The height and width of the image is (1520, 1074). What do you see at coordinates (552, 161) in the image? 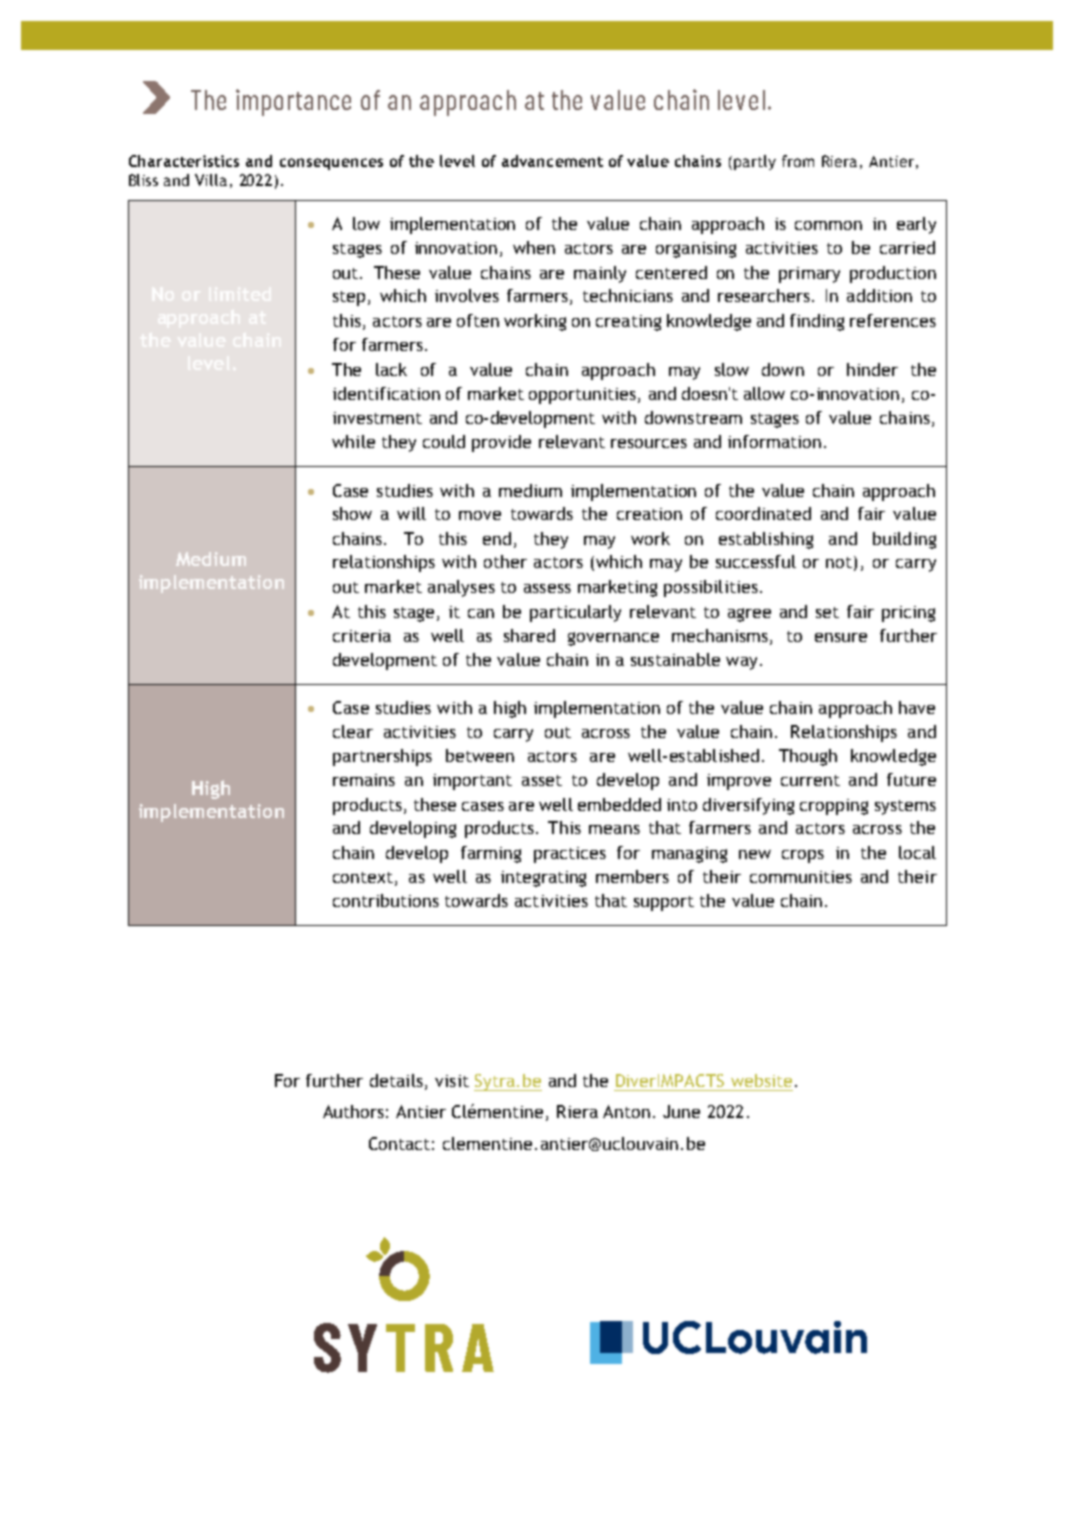
I see `advancement` at bounding box center [552, 161].
